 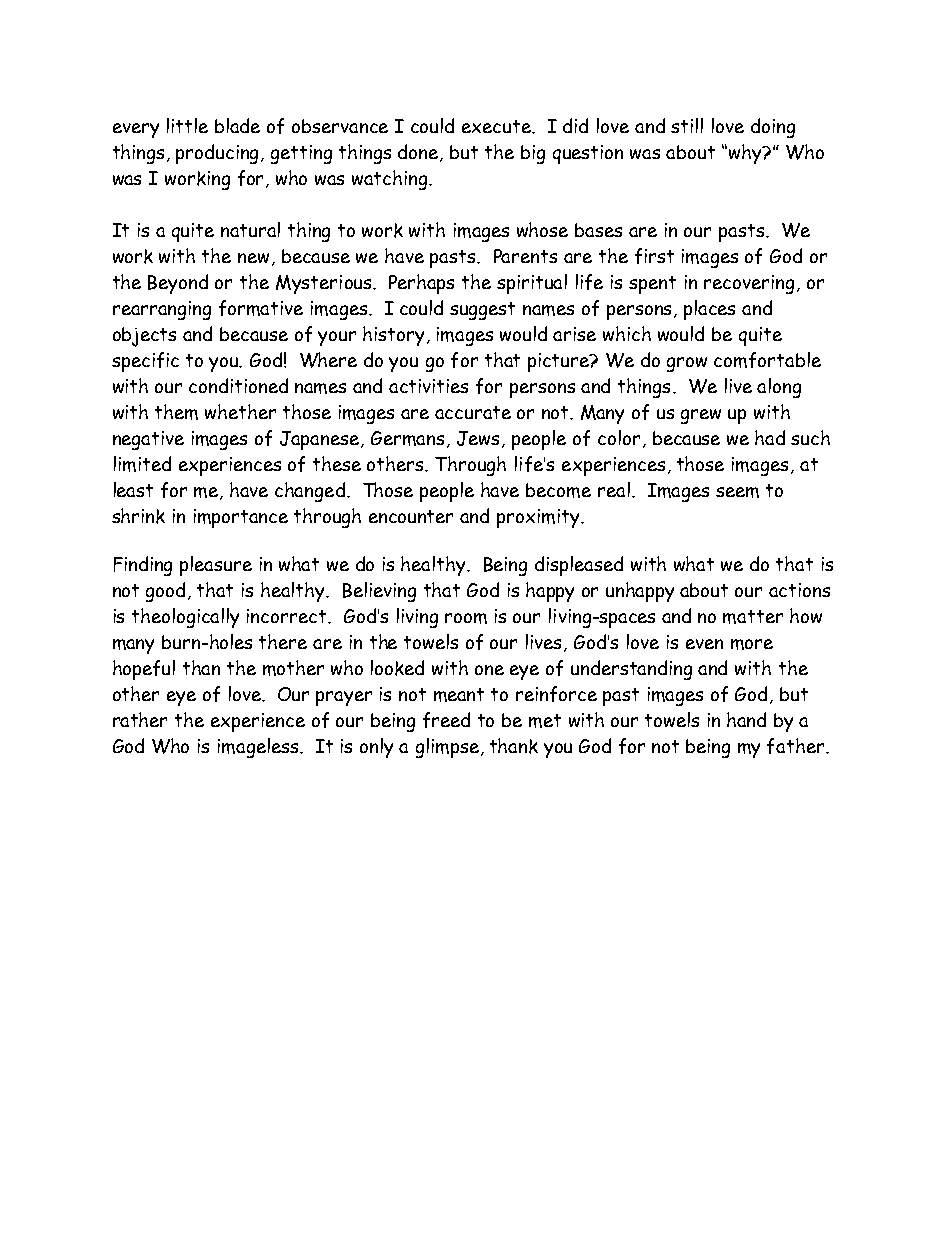 I want to click on execute, so click(x=497, y=126).
